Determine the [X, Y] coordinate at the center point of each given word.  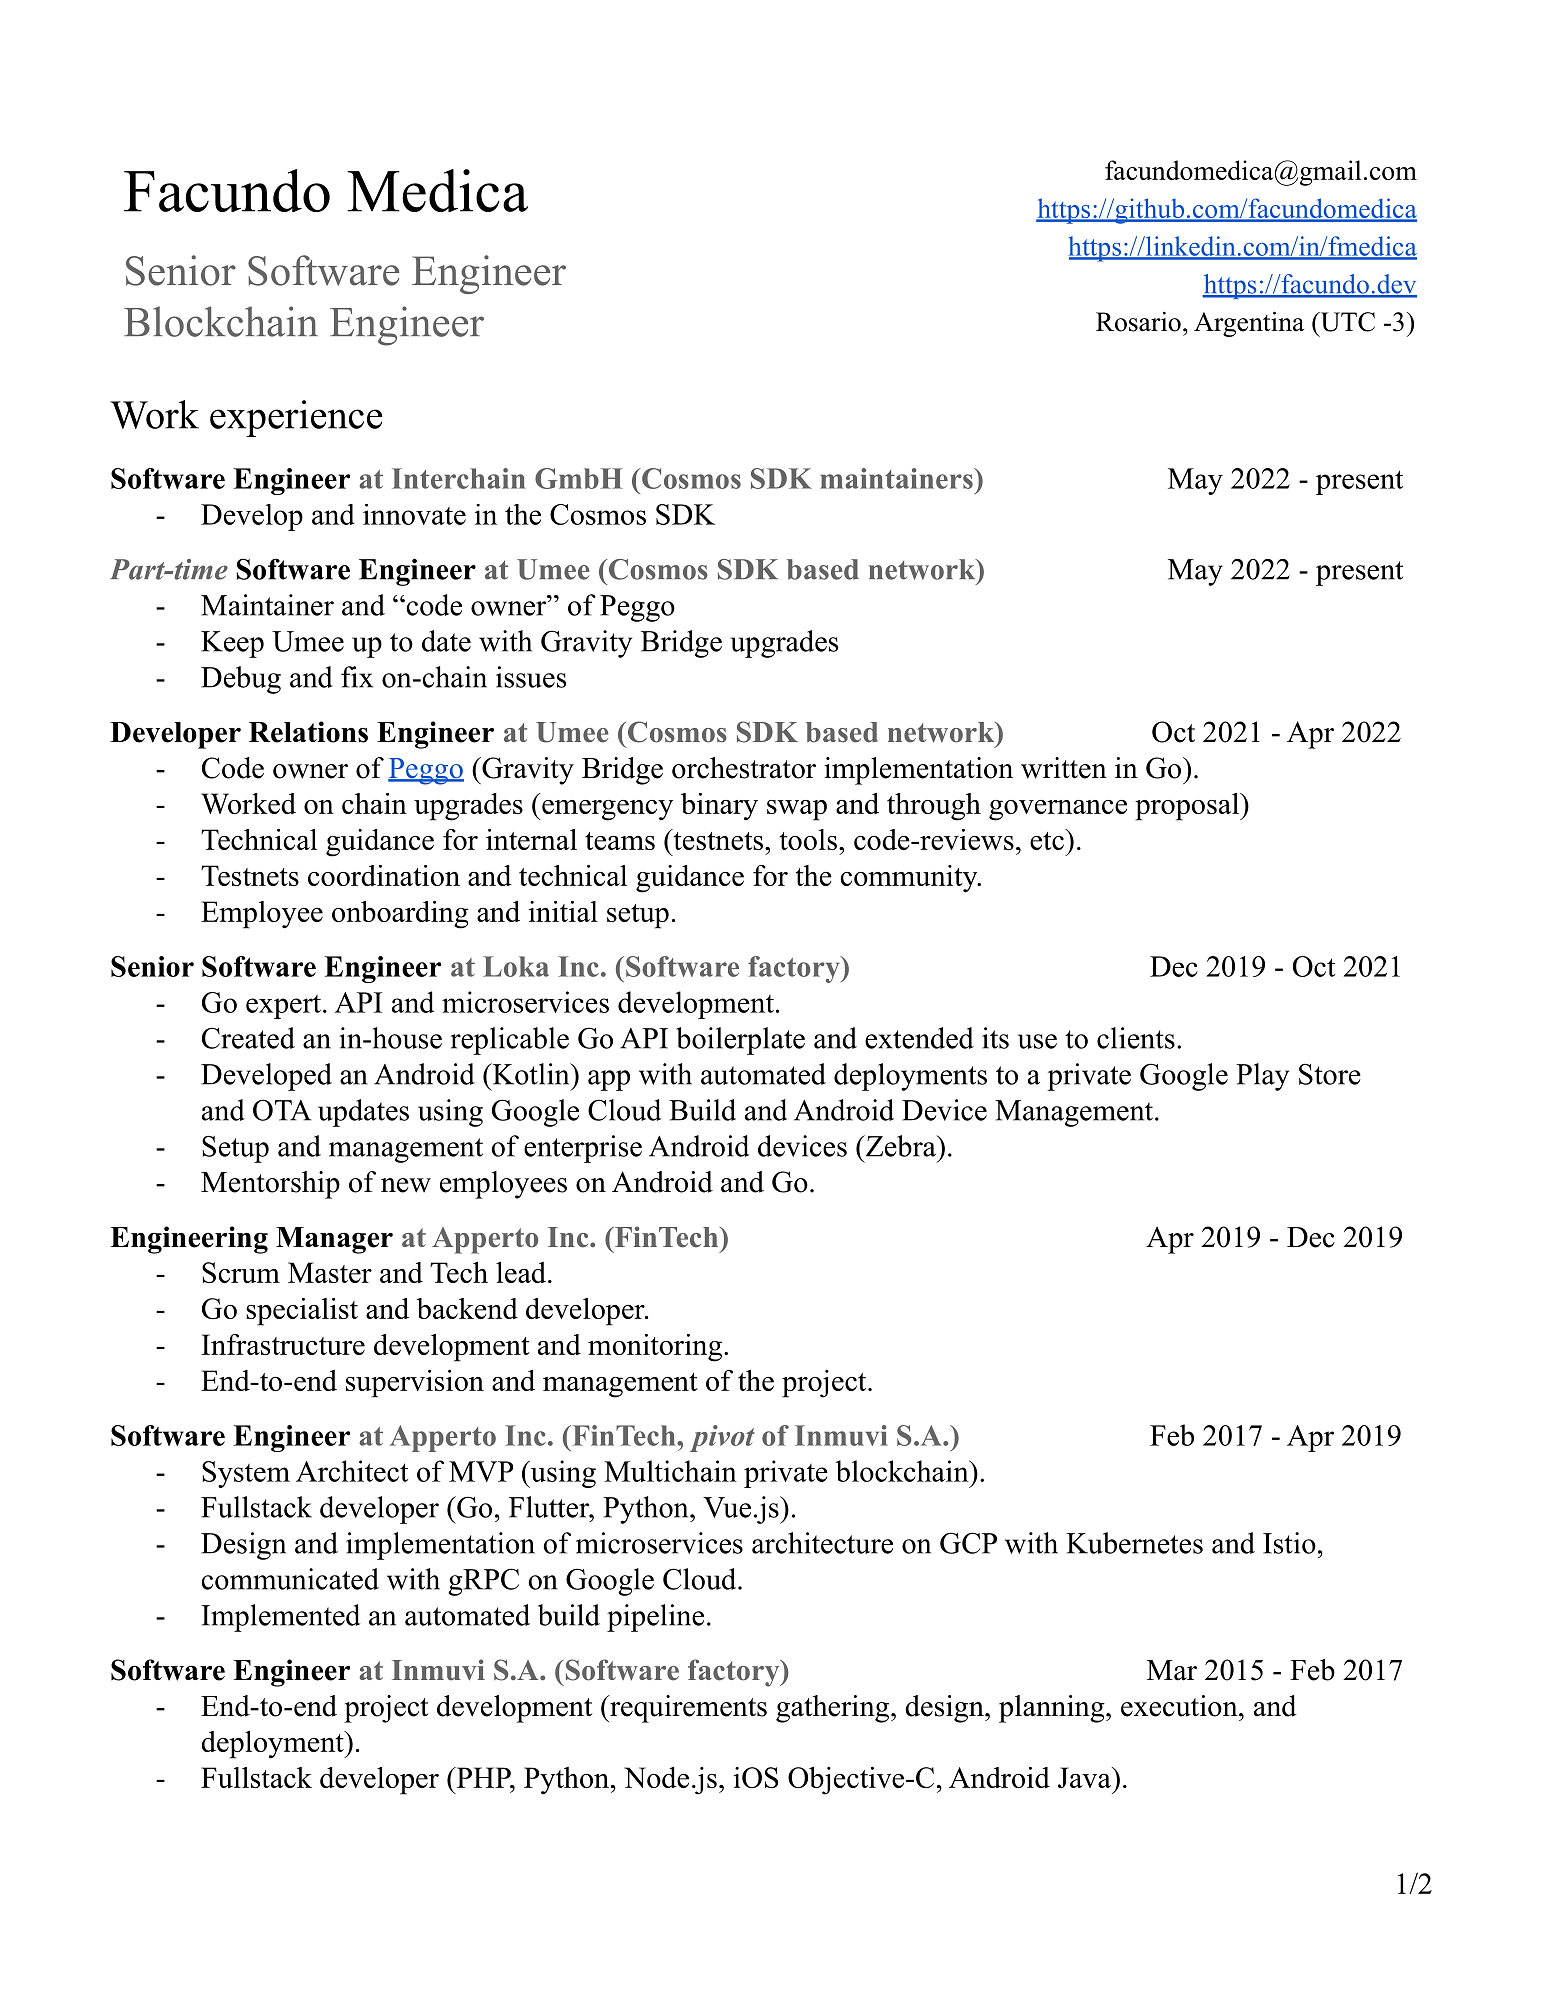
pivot [722, 1438]
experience [296, 418]
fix [357, 677]
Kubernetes [1134, 1543]
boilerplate [740, 1041]
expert [283, 1007]
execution [1179, 1706]
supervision [415, 1383]
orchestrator [744, 768]
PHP [483, 1777]
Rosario [1138, 322]
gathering [832, 1709]
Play [1262, 1077]
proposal [1188, 807]
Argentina [1249, 324]
